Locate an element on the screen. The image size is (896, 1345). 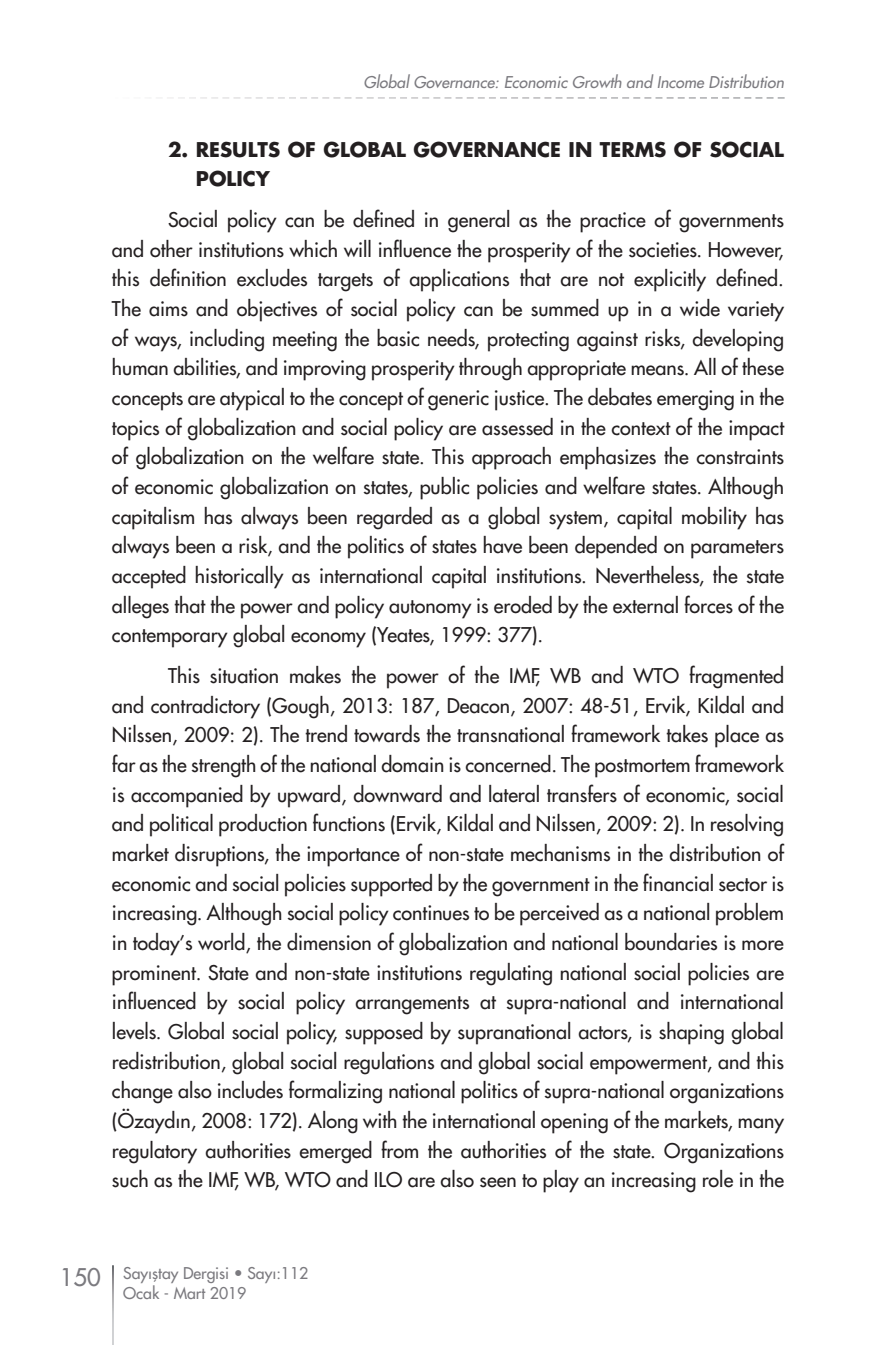
RESULTS is located at coordinates (238, 149).
